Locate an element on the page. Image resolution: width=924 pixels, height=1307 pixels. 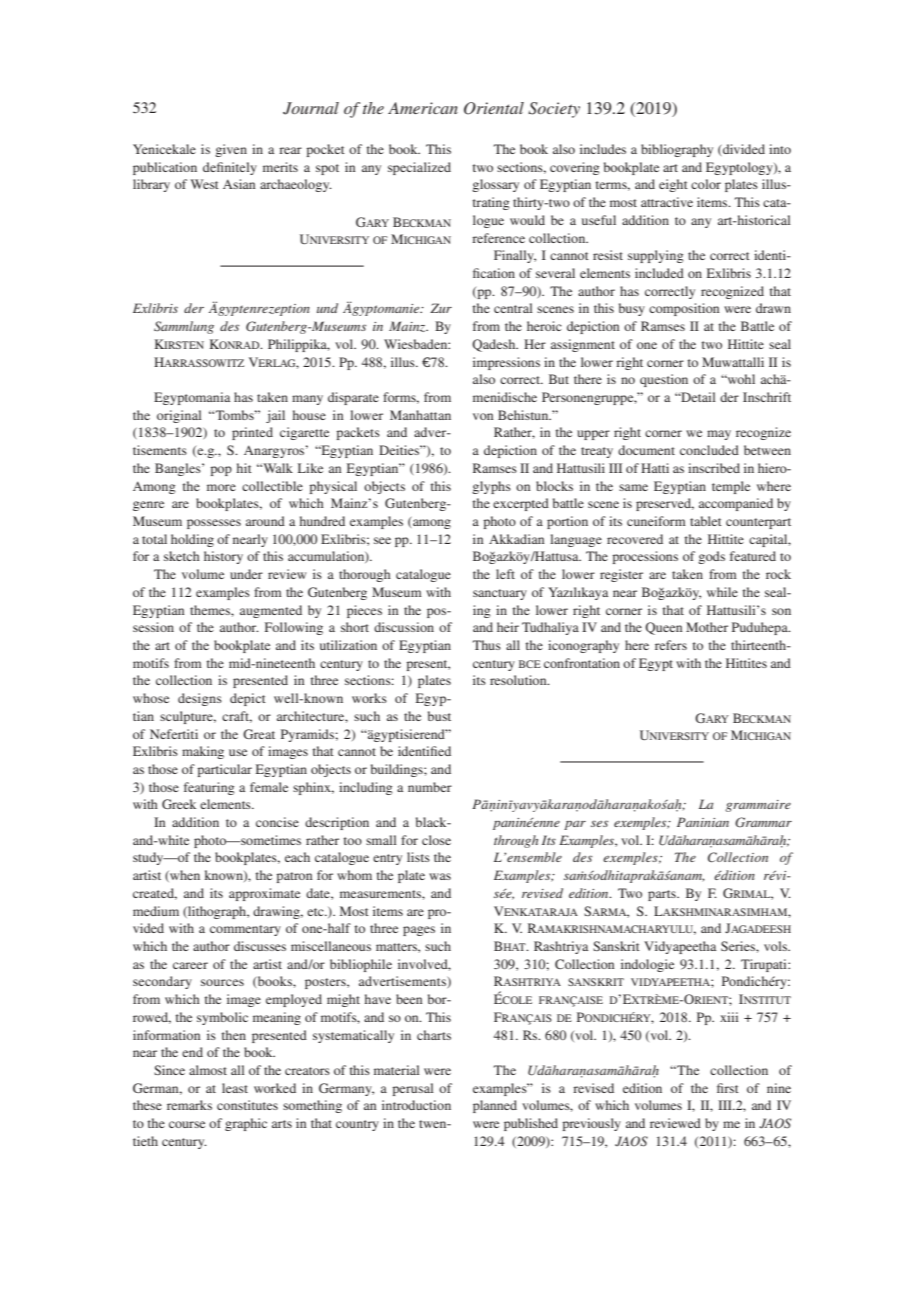
Thus is located at coordinates (487, 645).
